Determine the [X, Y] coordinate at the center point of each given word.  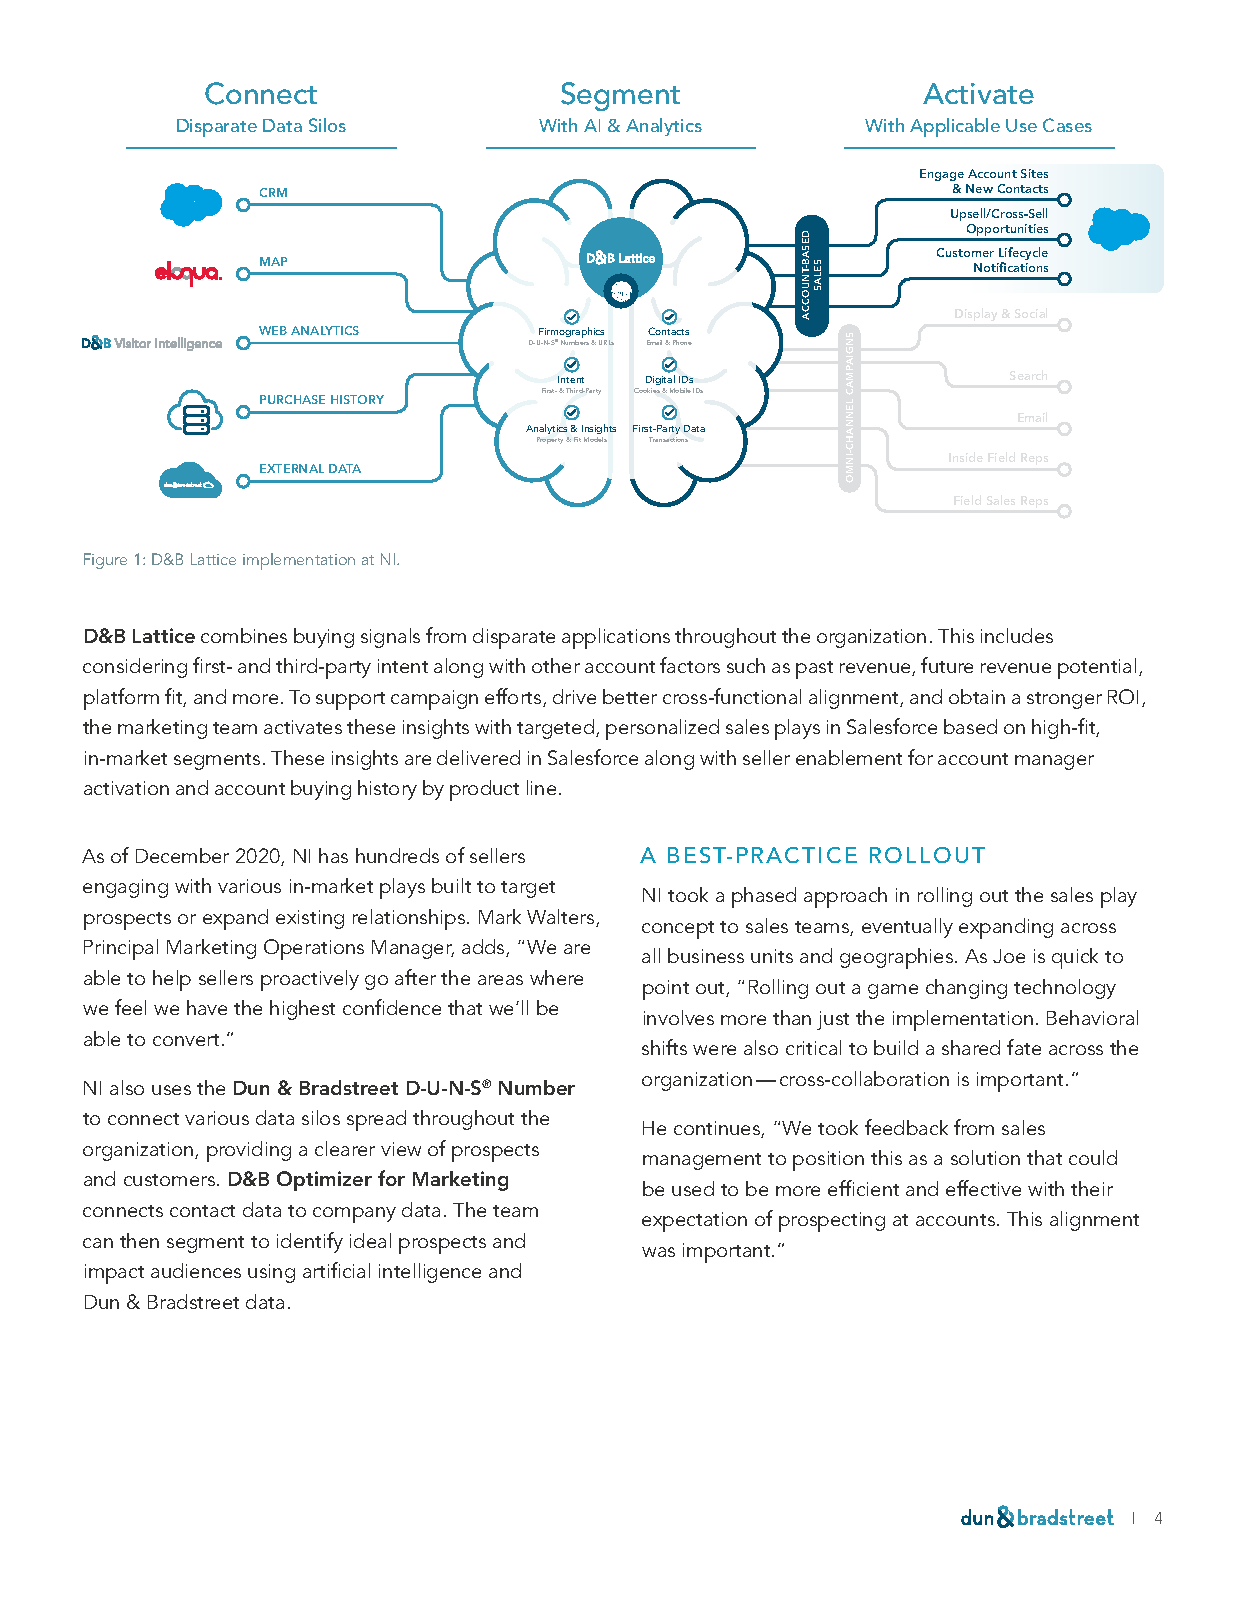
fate [1024, 1047]
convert [188, 1040]
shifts [664, 1047]
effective [983, 1188]
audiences [196, 1270]
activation [126, 788]
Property [552, 440]
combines [244, 635]
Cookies [648, 390]
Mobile [680, 390]
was [658, 1252]
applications [616, 638]
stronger [1064, 700]
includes [1017, 635]
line [541, 787]
